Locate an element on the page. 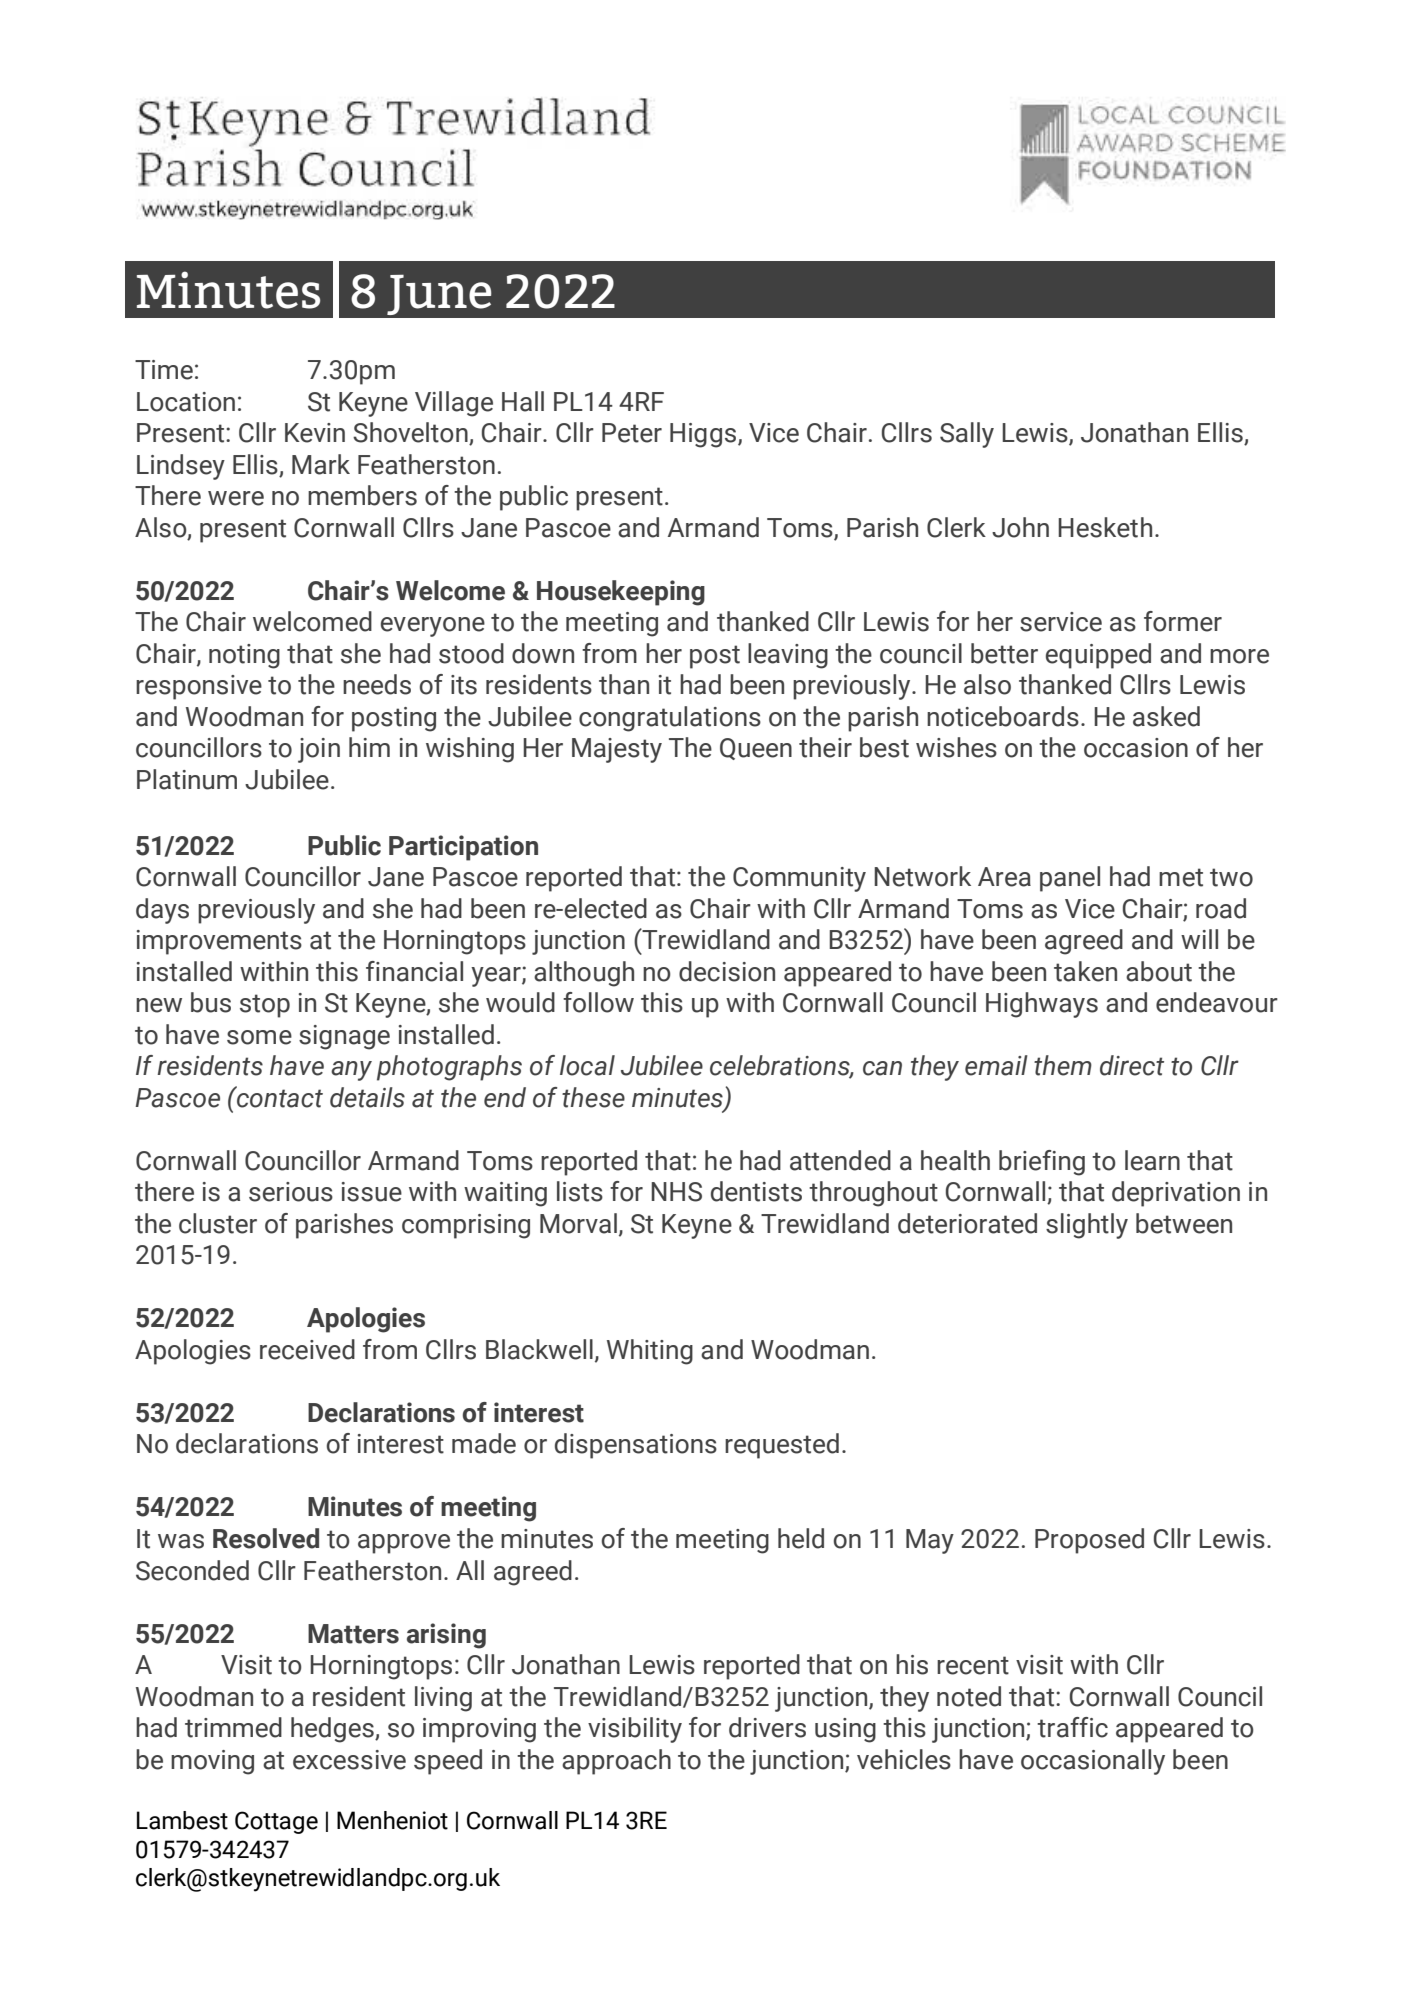  visibility is located at coordinates (635, 1730).
